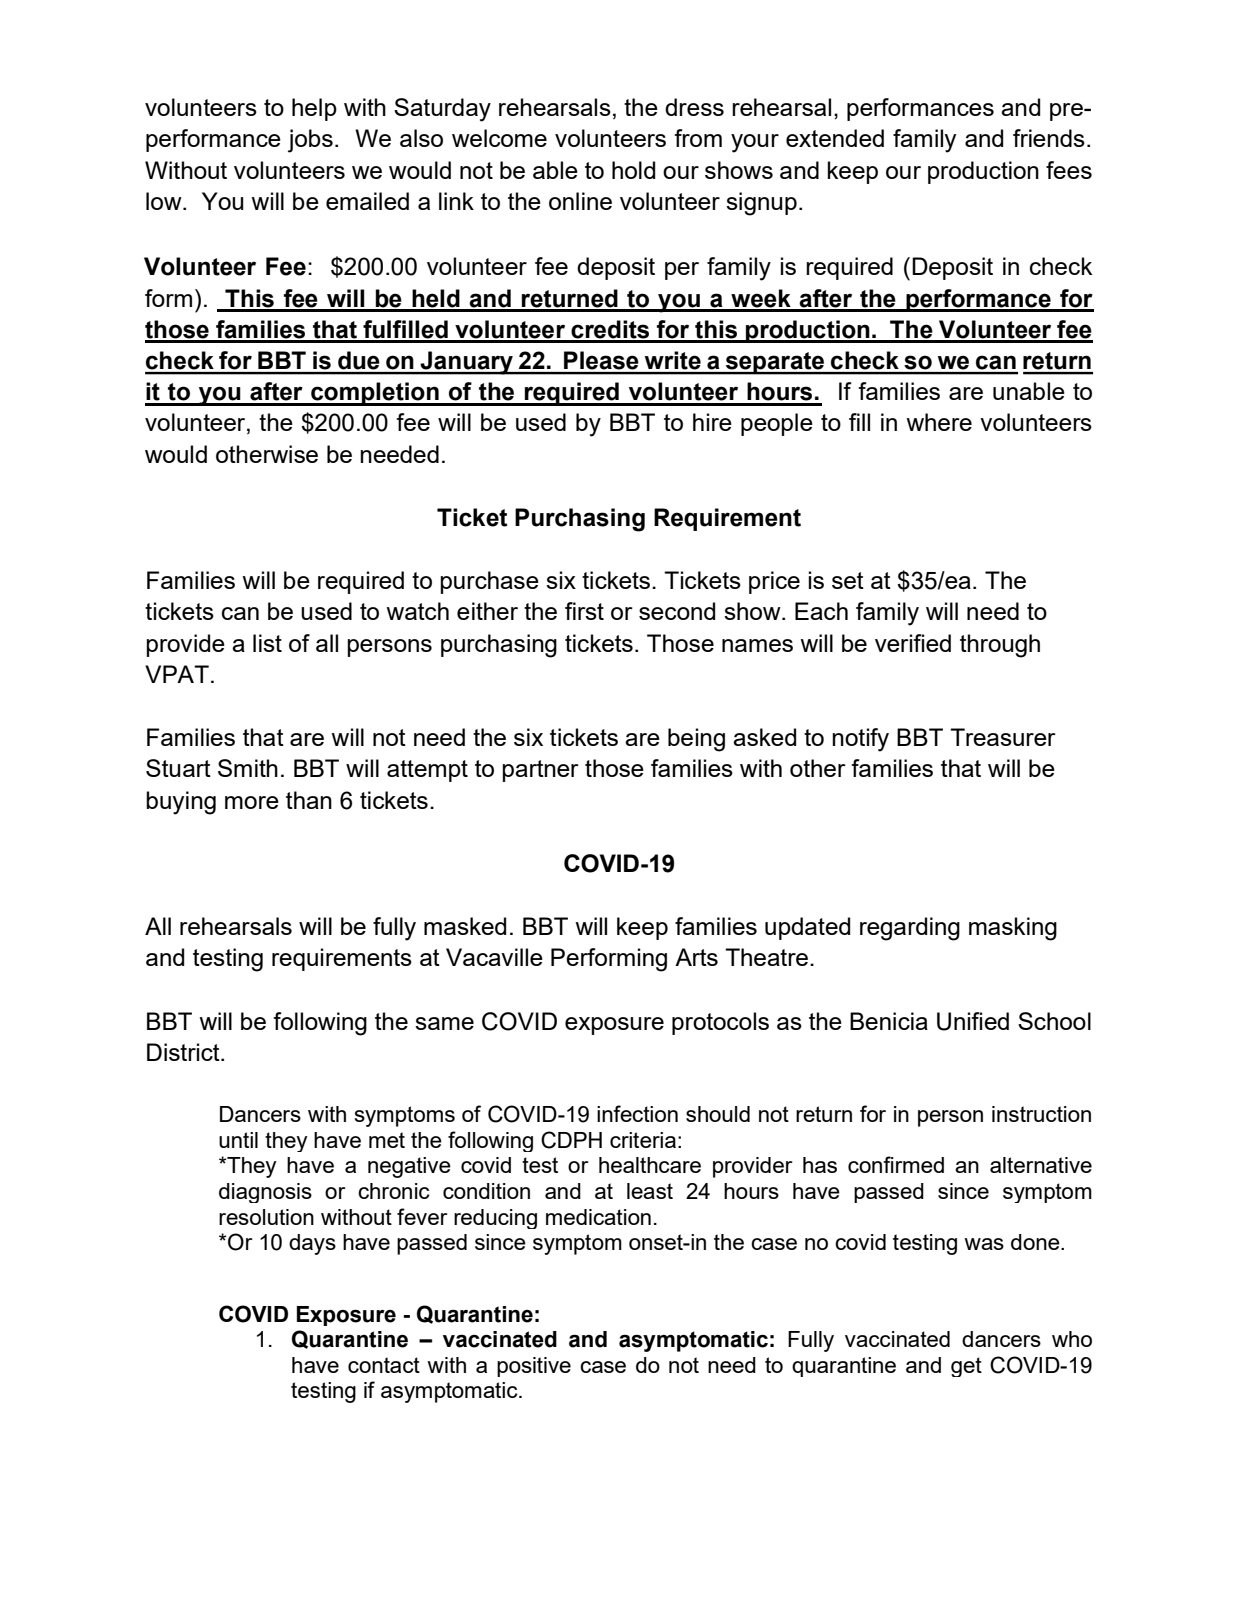 The image size is (1238, 1602). What do you see at coordinates (314, 109) in the screenshot?
I see `help` at bounding box center [314, 109].
